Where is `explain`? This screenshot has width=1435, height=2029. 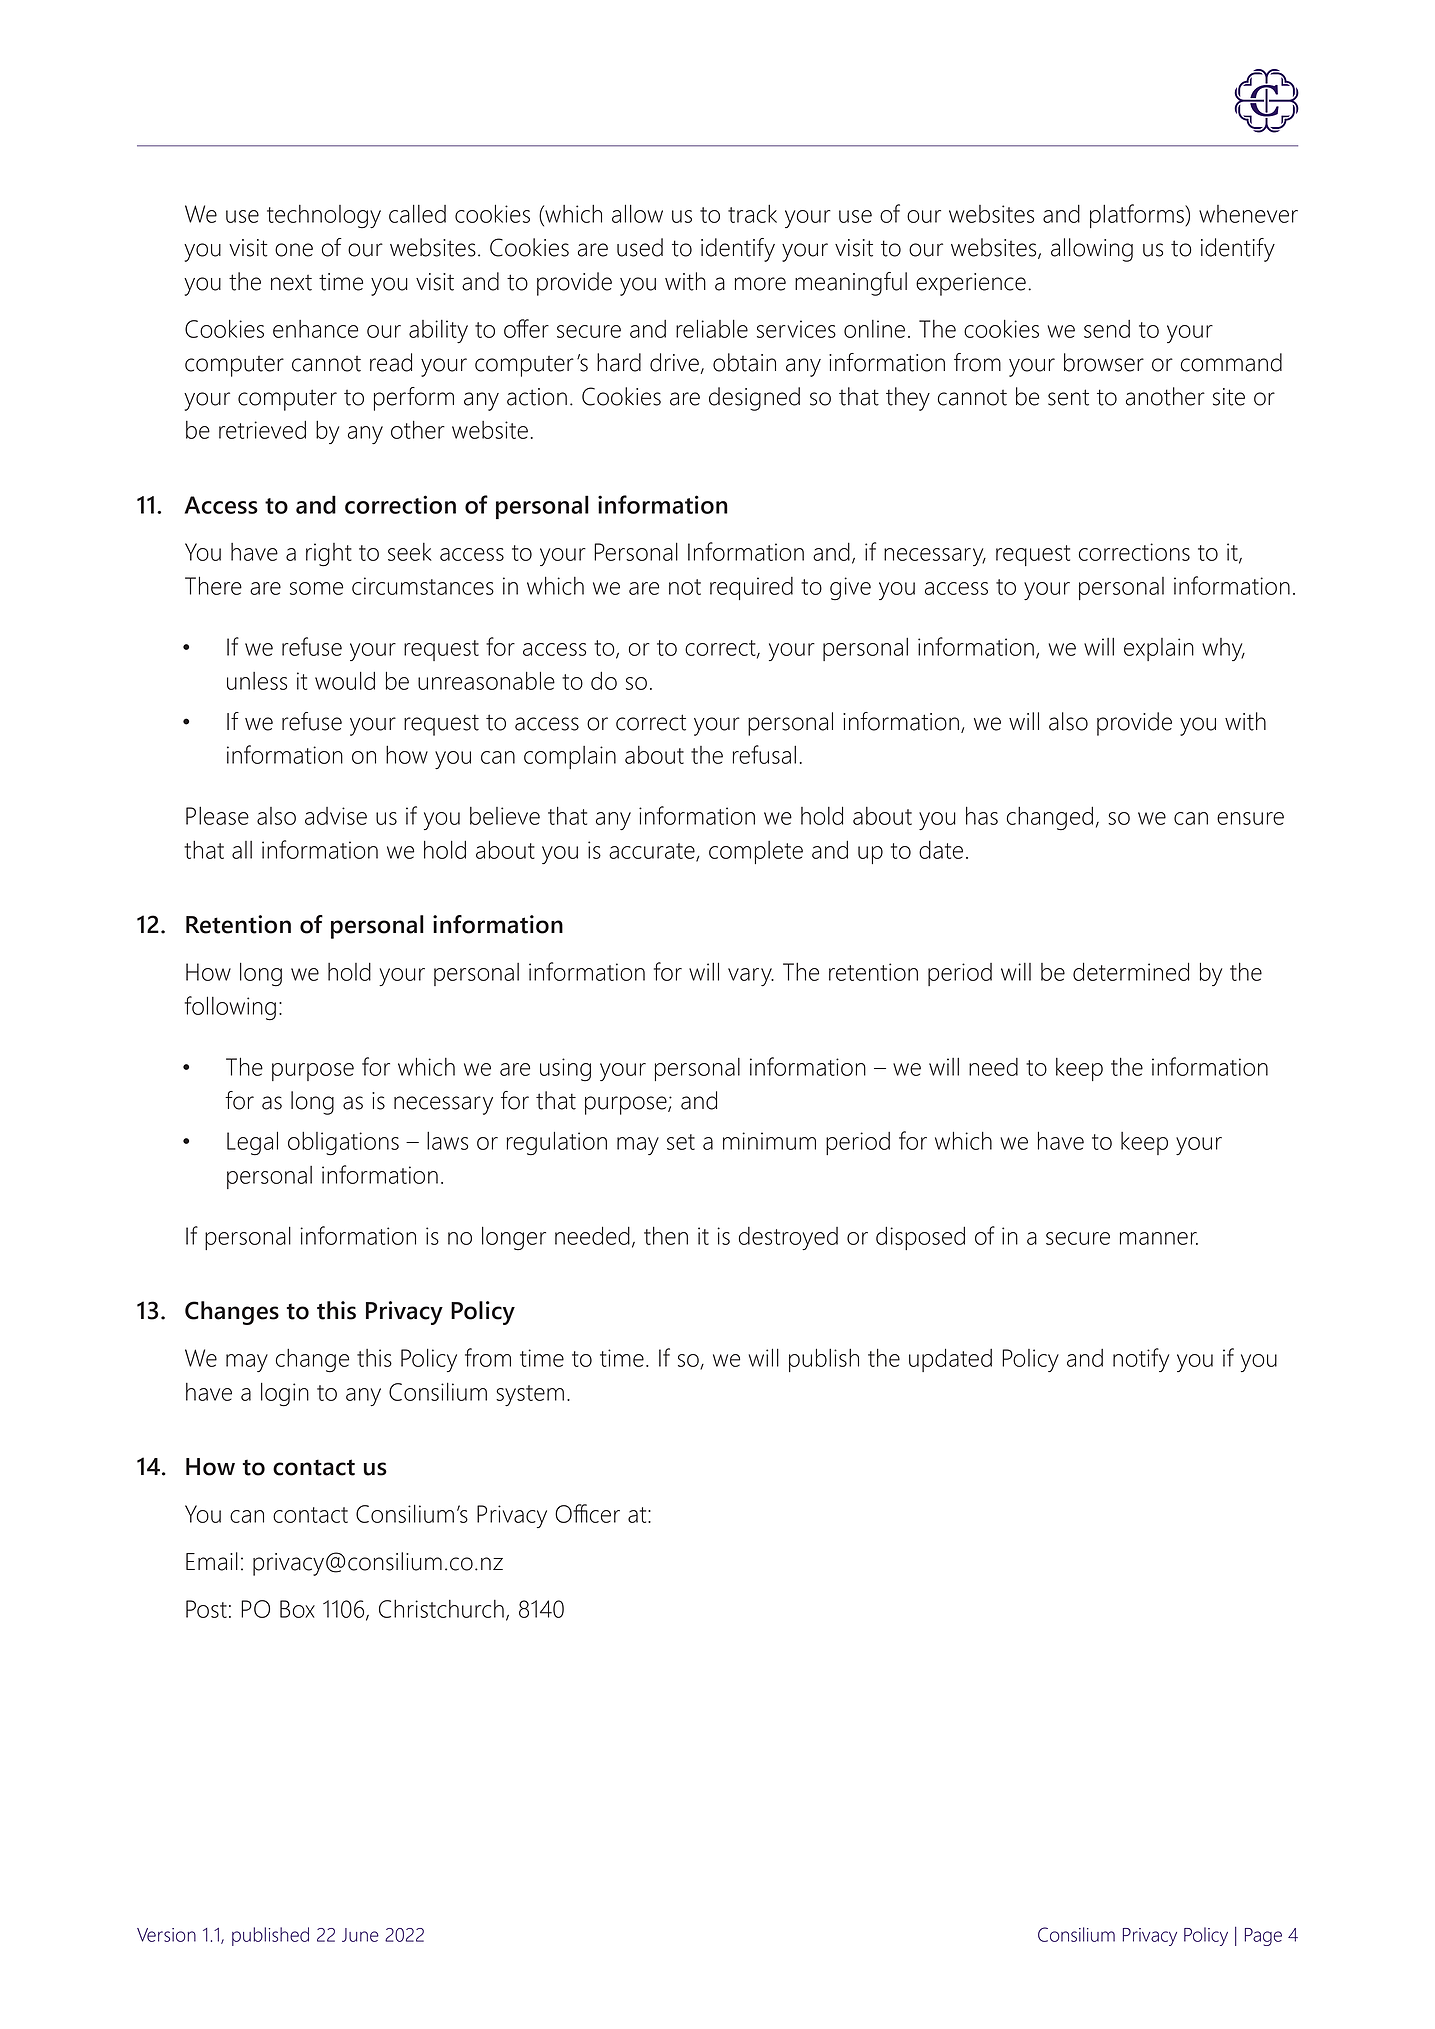 explain is located at coordinates (1159, 649).
